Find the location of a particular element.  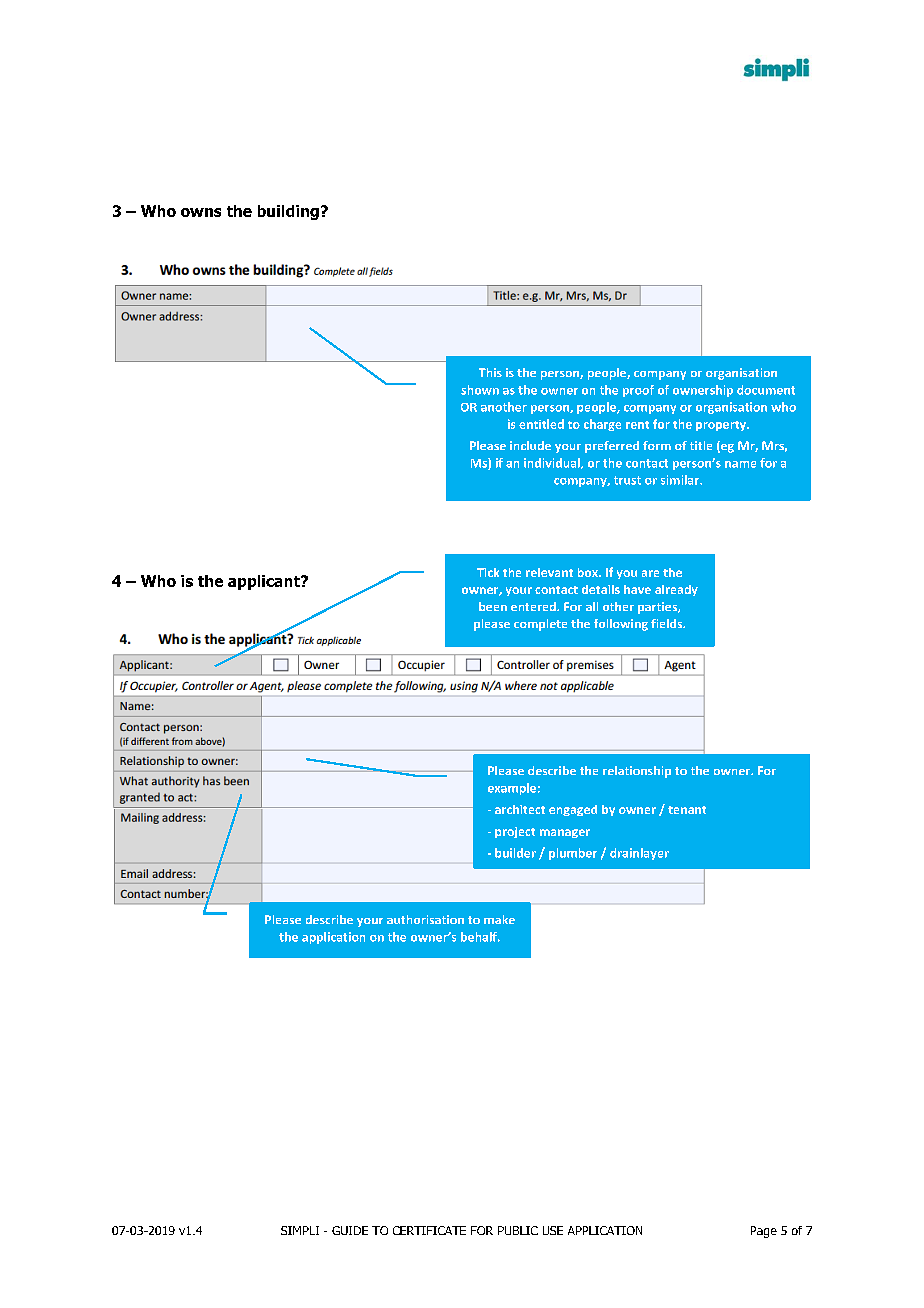

make is located at coordinates (499, 919).
